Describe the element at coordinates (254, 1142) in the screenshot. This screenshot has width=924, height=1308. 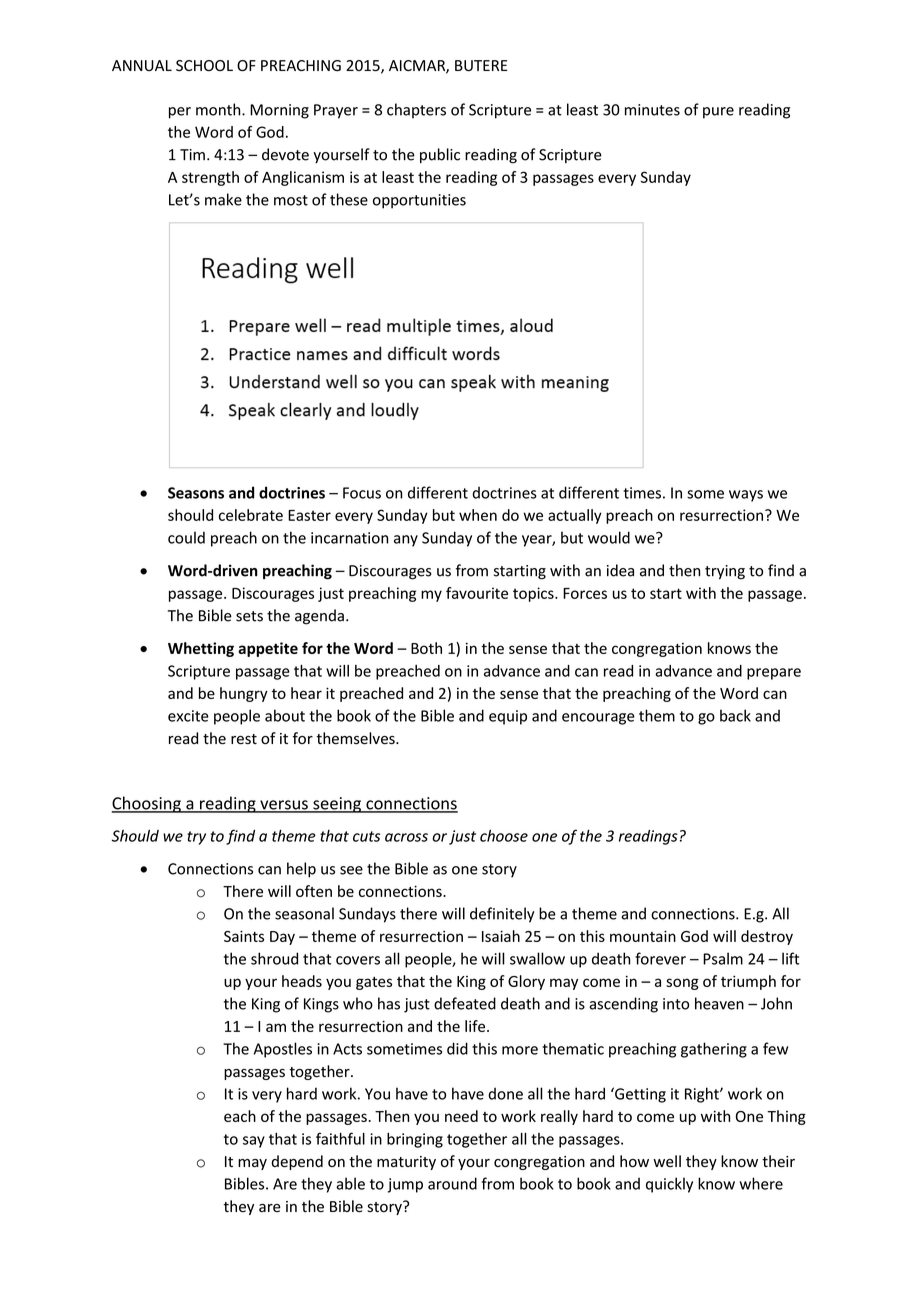
I see `say` at that location.
